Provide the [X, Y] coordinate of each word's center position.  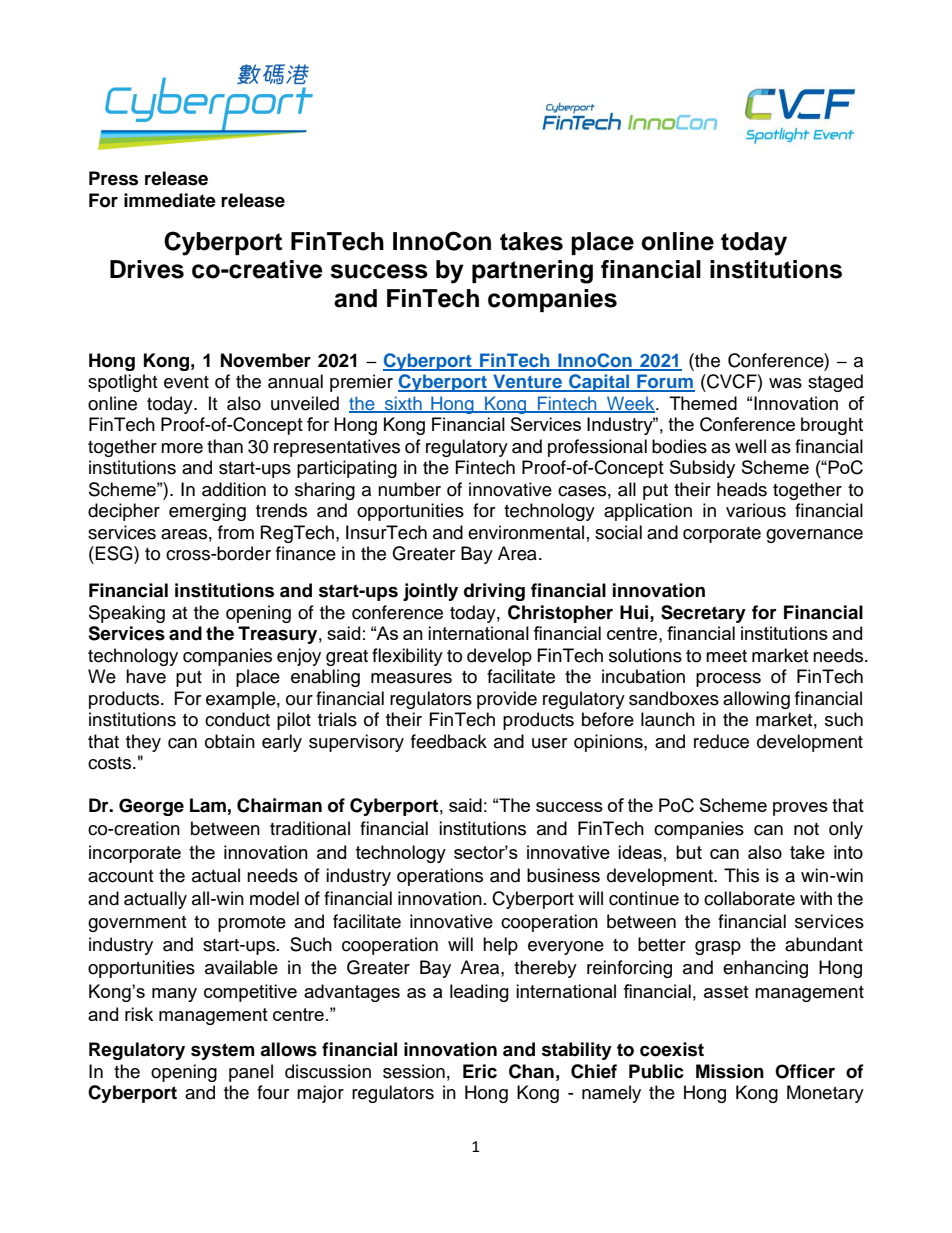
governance [814, 536]
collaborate [749, 898]
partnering [532, 272]
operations [440, 877]
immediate [170, 200]
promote [252, 924]
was [785, 383]
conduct [237, 719]
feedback [449, 741]
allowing [756, 700]
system [223, 1051]
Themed [703, 403]
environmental [526, 532]
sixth [403, 404]
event [186, 382]
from [236, 532]
